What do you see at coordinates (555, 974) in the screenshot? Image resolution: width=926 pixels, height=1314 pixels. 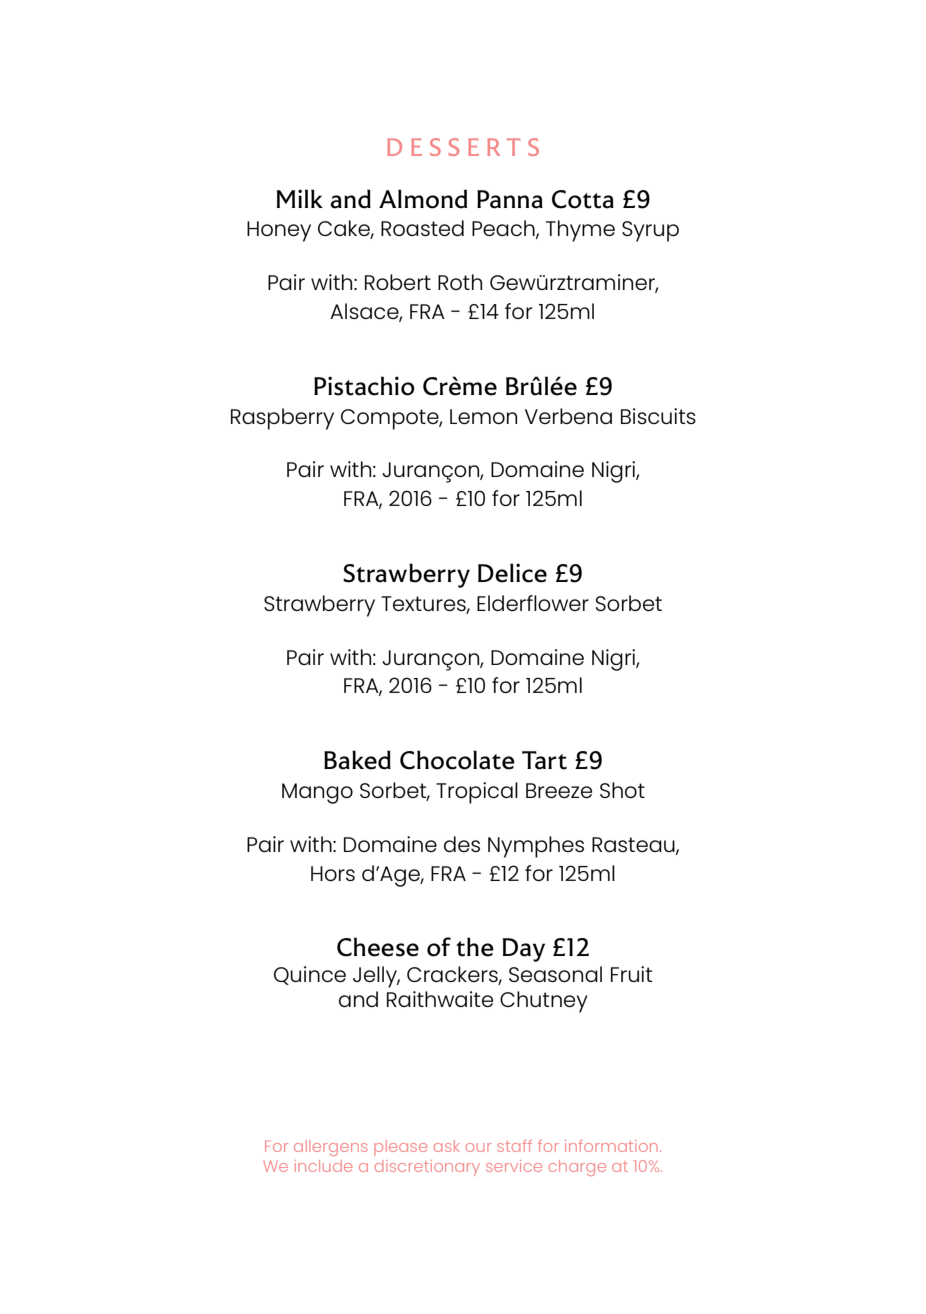 I see `Seasonal` at bounding box center [555, 974].
